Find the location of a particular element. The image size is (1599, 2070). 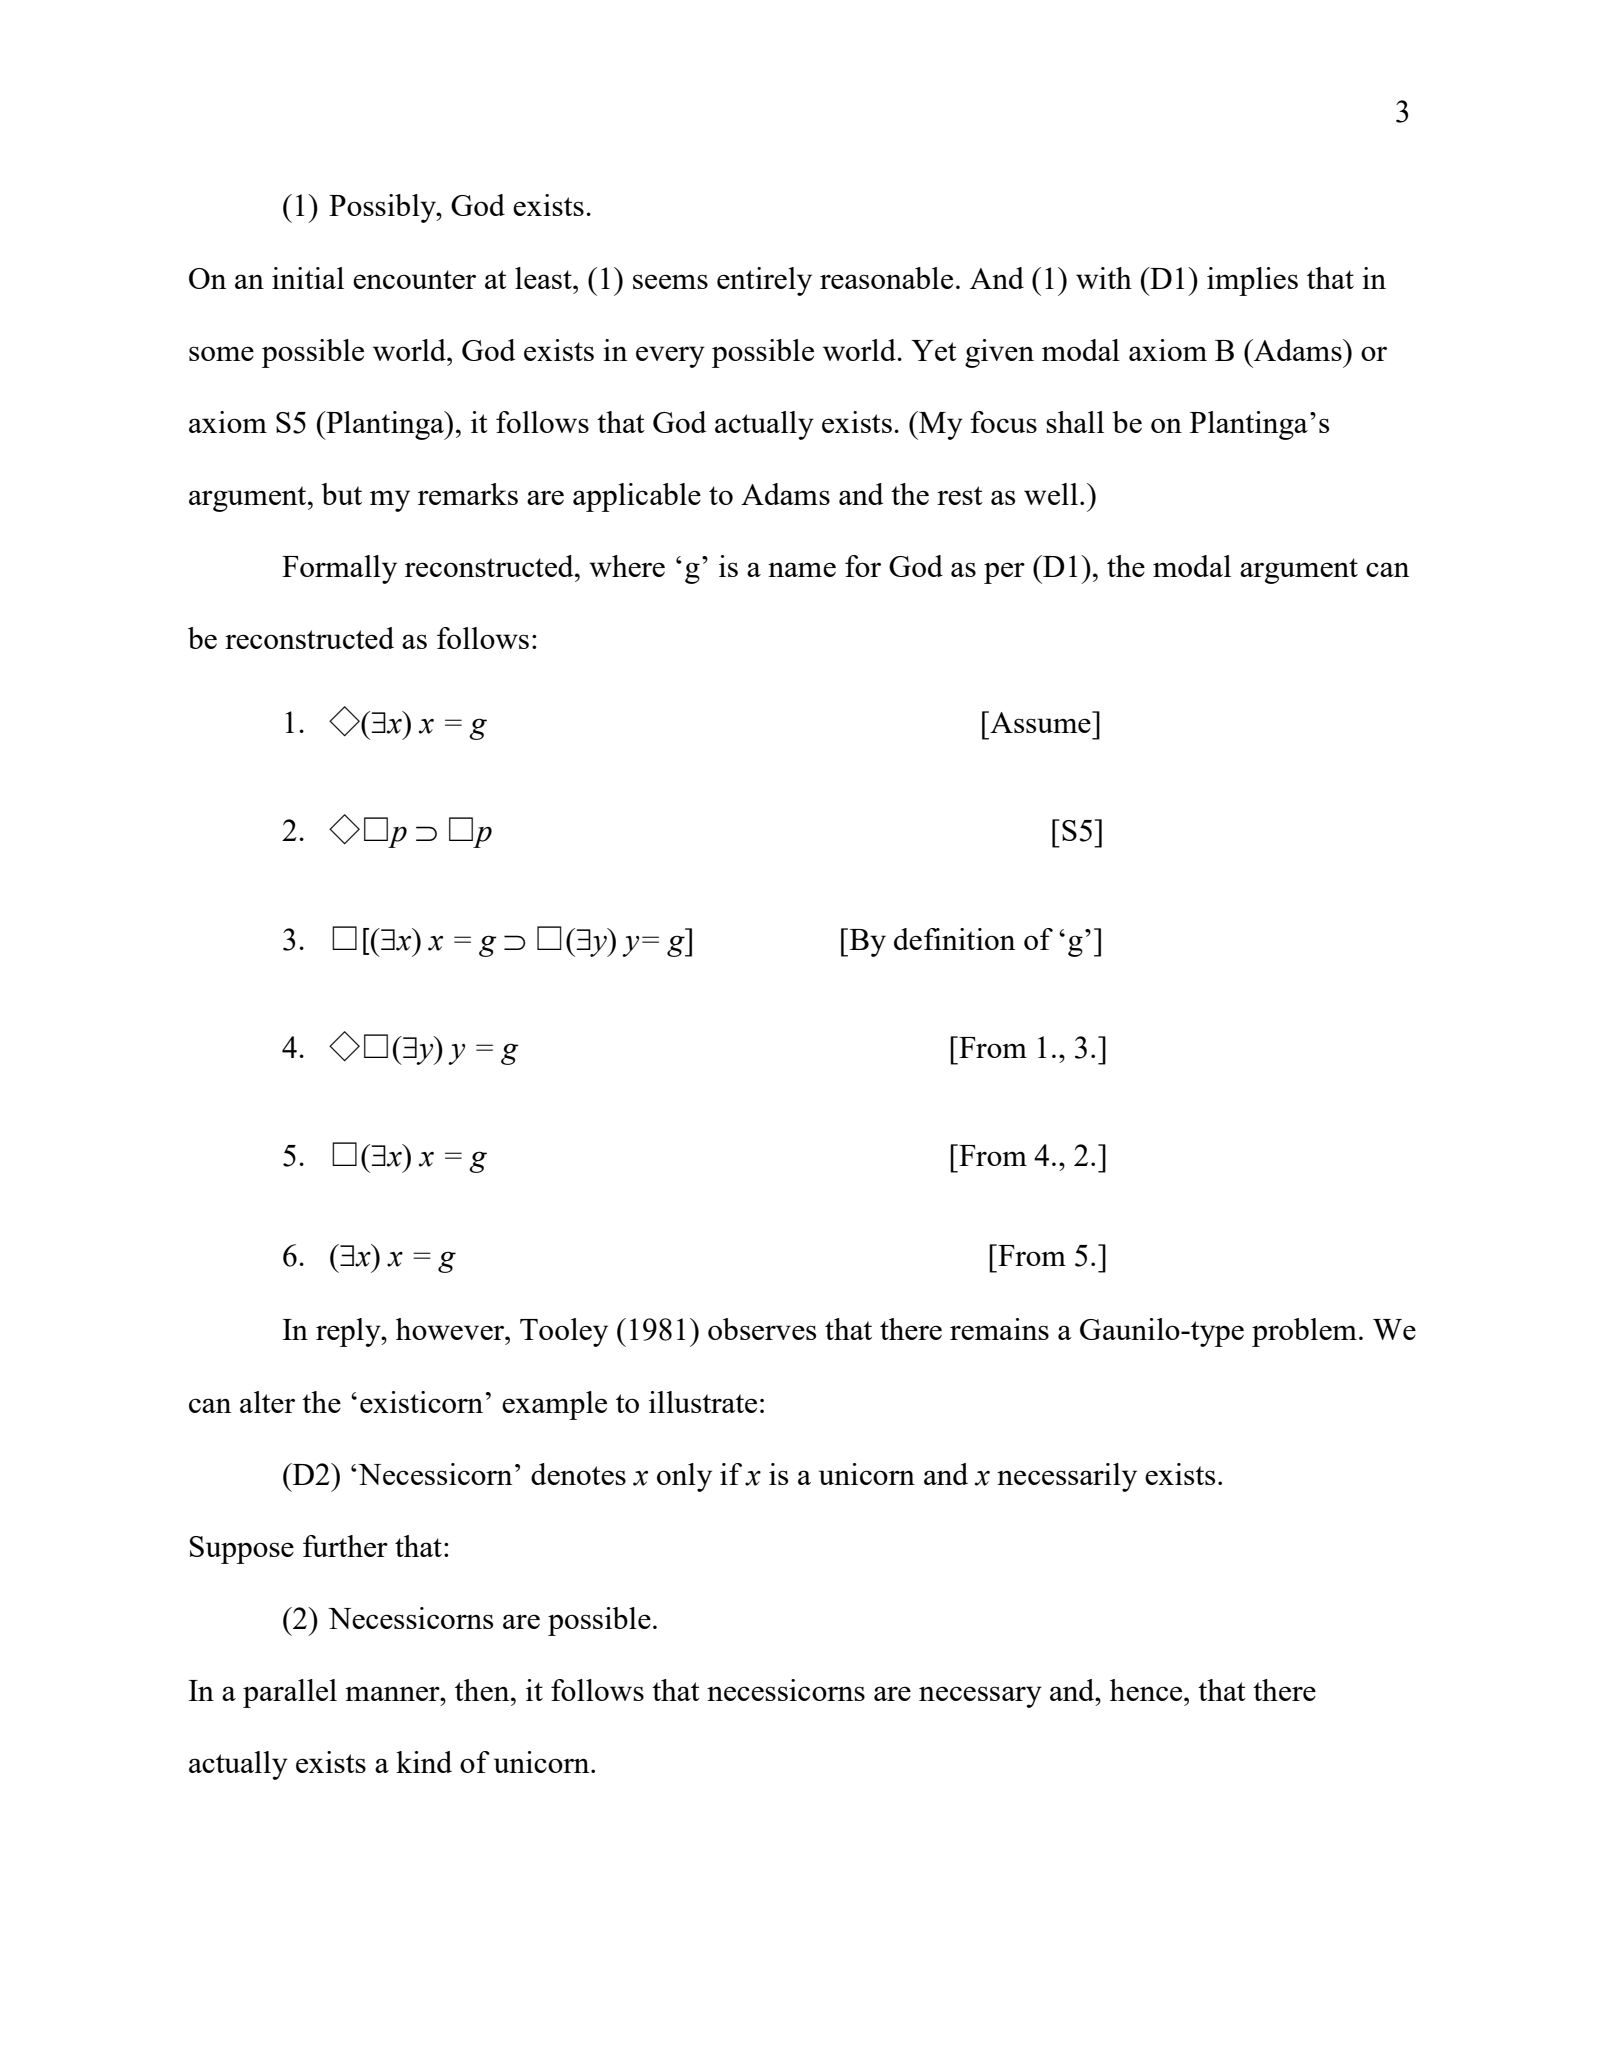

reply is located at coordinates (349, 1332).
